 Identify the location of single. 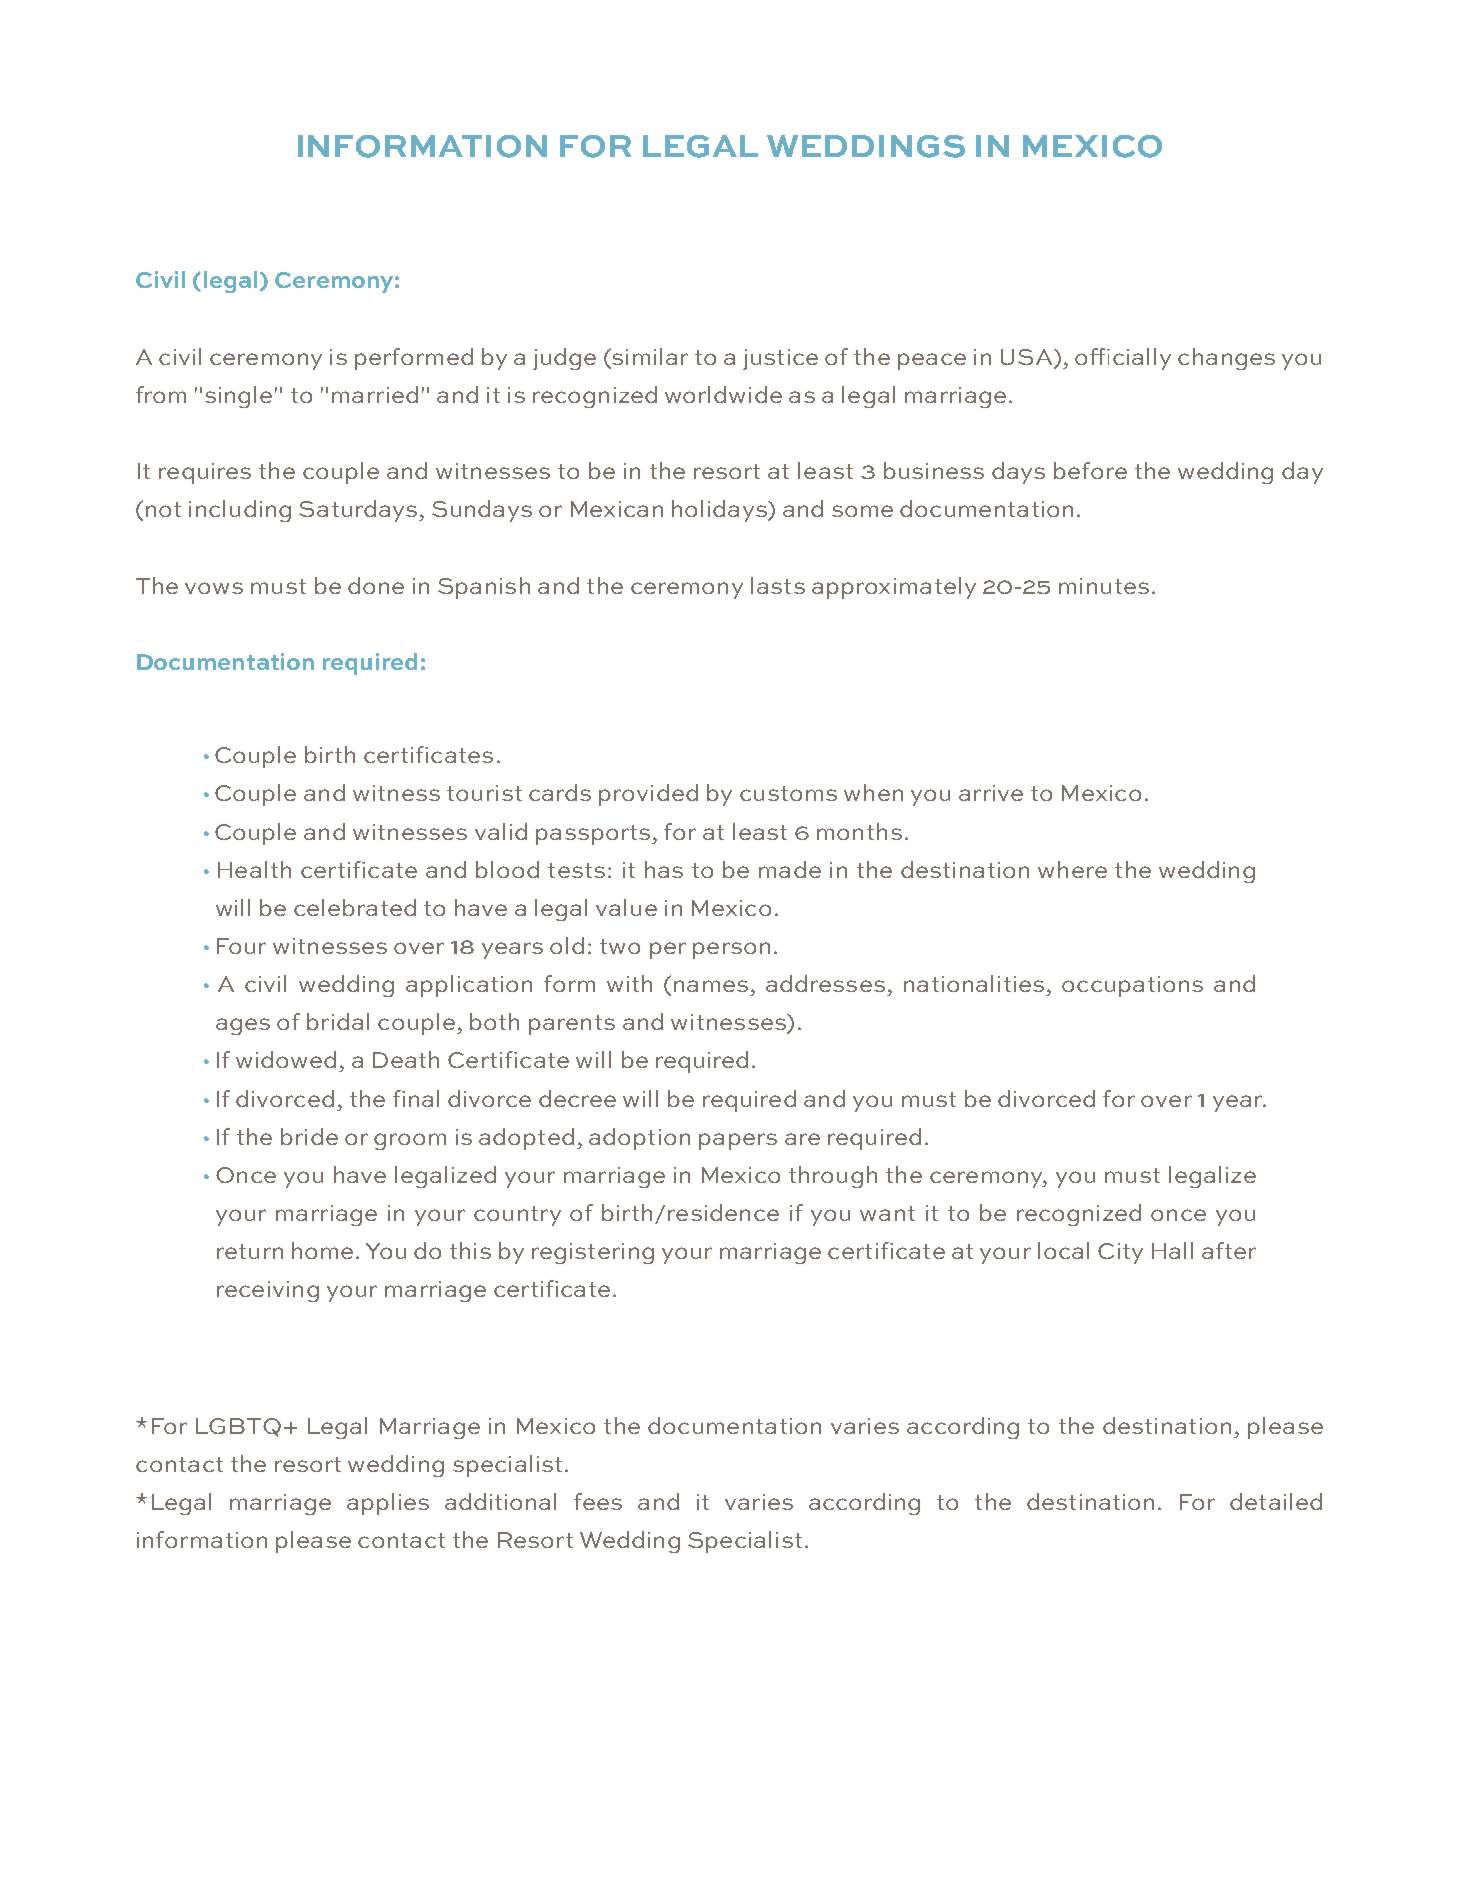
(238, 397).
